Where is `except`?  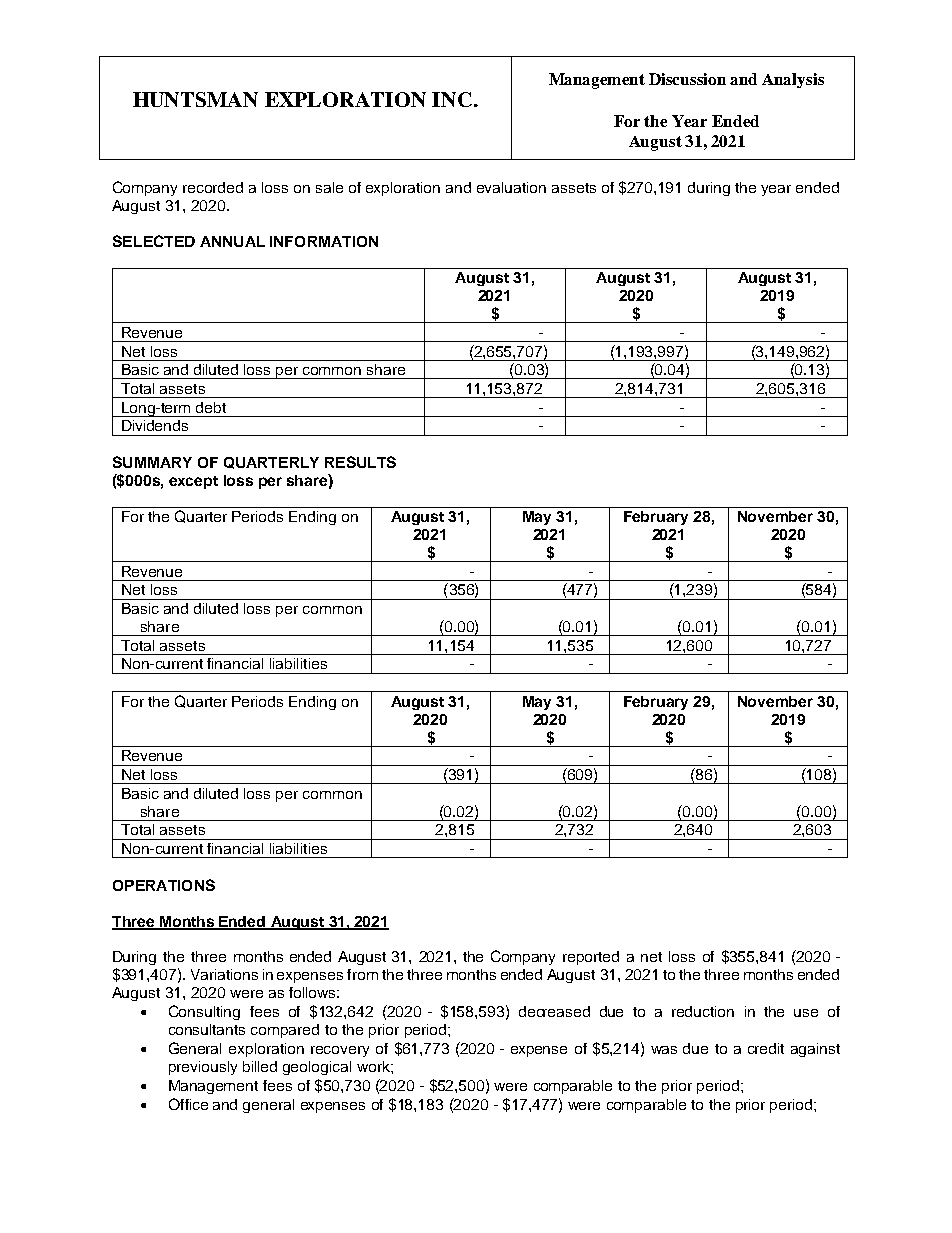 except is located at coordinates (193, 482).
